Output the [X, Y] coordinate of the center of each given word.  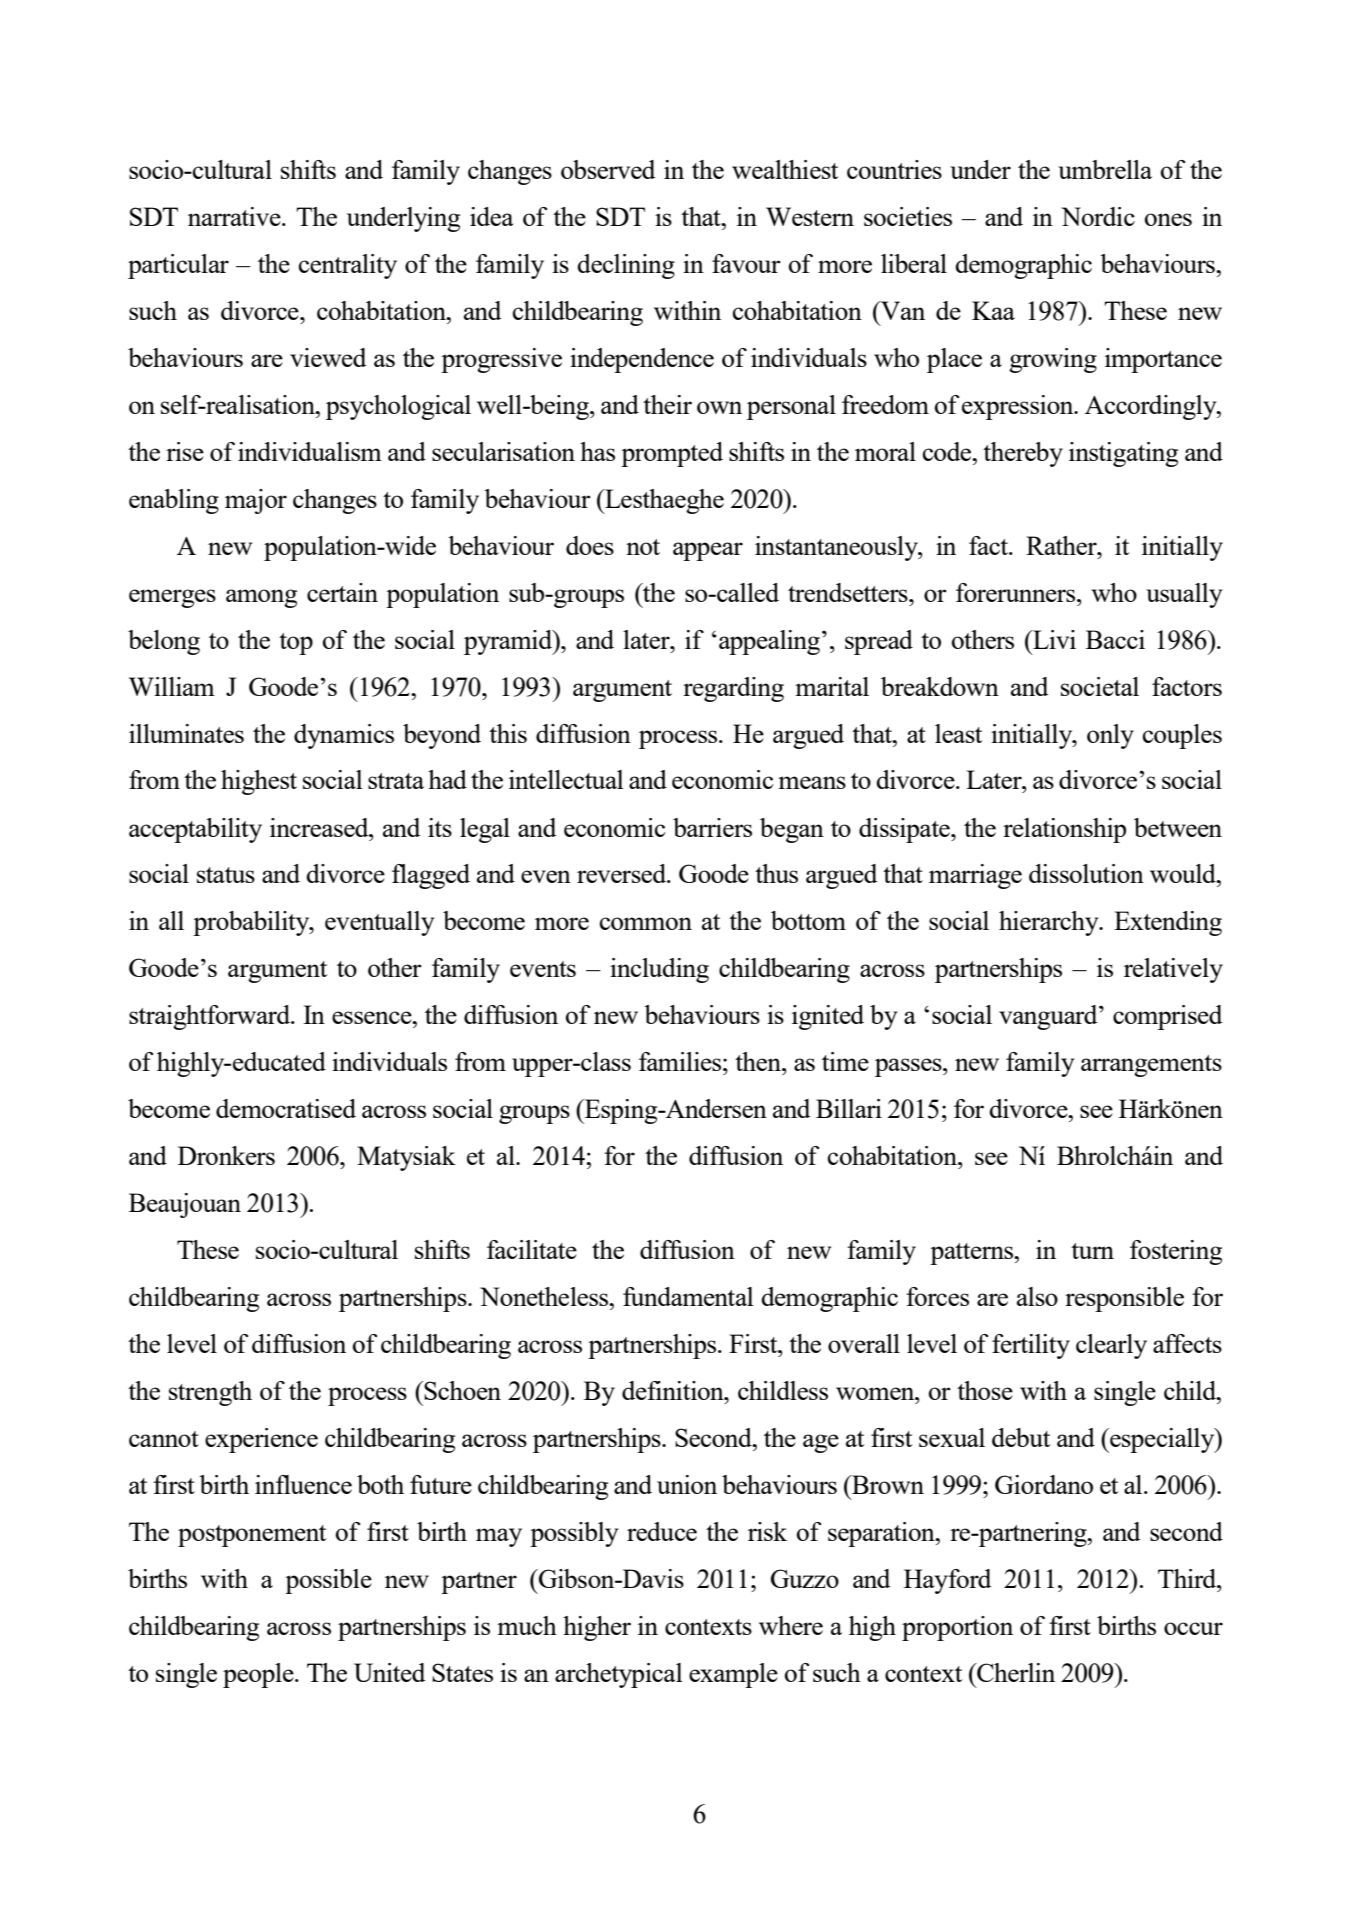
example [733, 1675]
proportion [957, 1628]
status [226, 875]
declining [626, 266]
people [259, 1675]
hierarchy [1050, 923]
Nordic [1098, 216]
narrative [235, 216]
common [646, 923]
